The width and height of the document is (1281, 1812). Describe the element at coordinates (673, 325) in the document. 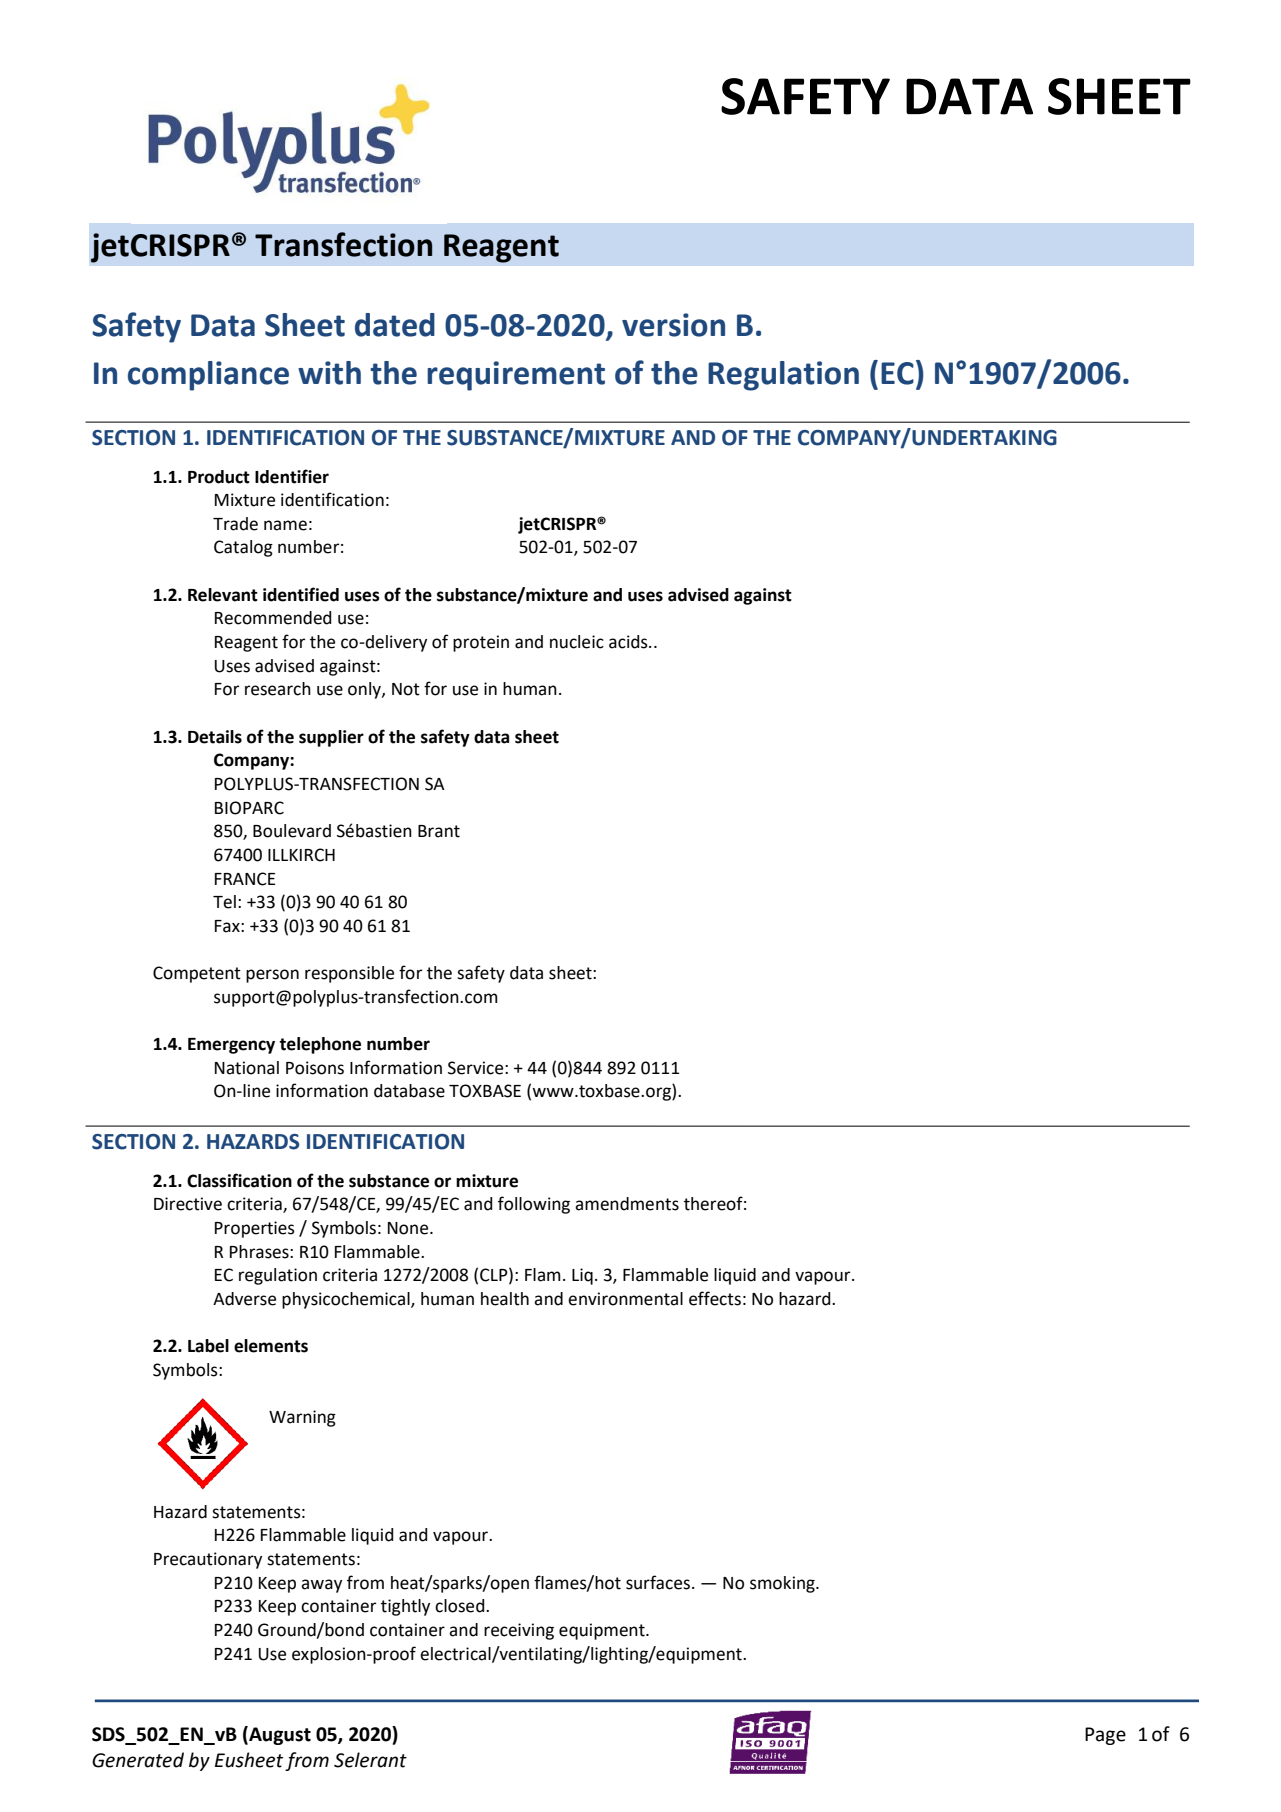

I see `version` at that location.
